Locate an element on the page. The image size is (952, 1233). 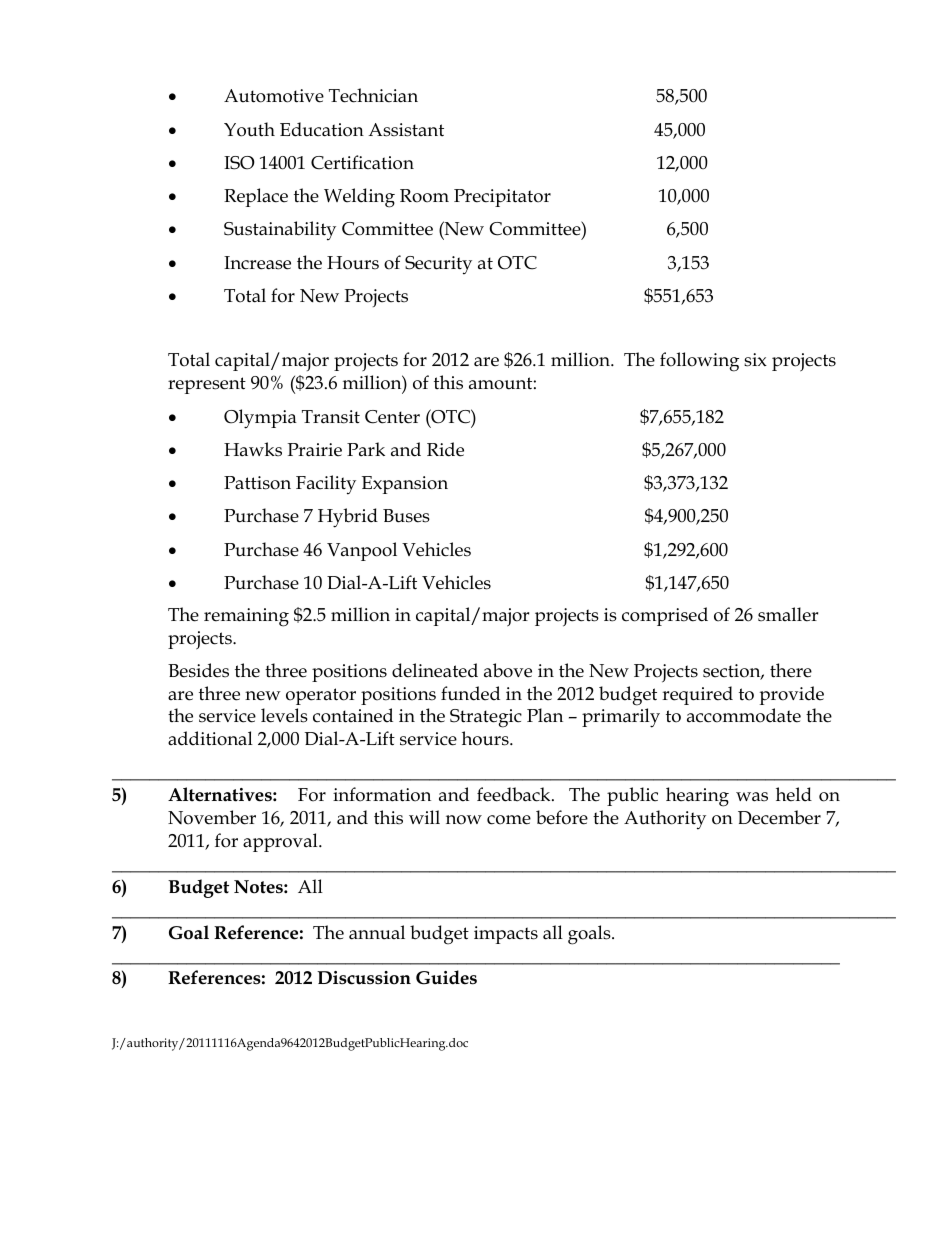
Precipitator is located at coordinates (502, 198).
